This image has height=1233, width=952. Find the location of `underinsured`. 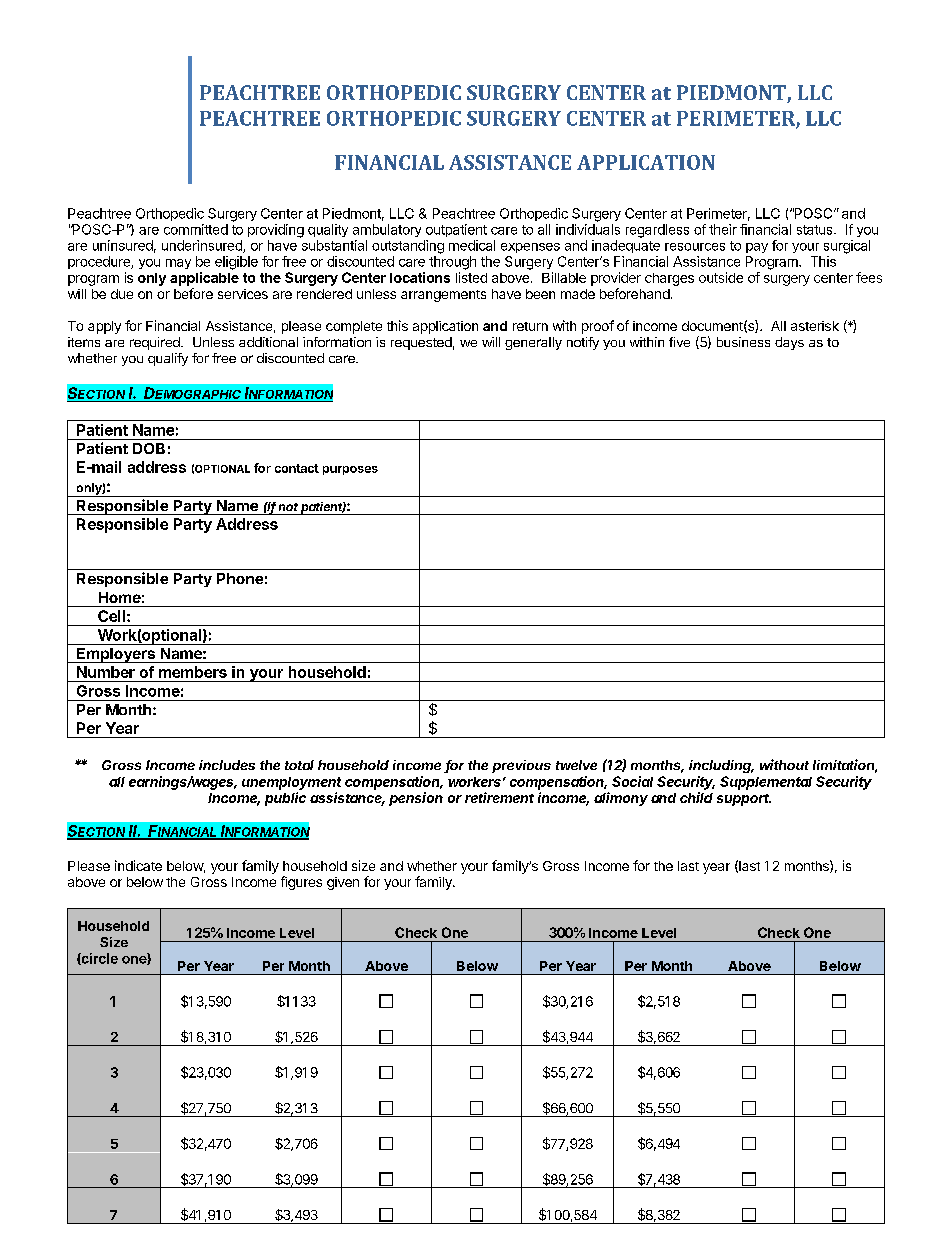

underinsured is located at coordinates (203, 246).
